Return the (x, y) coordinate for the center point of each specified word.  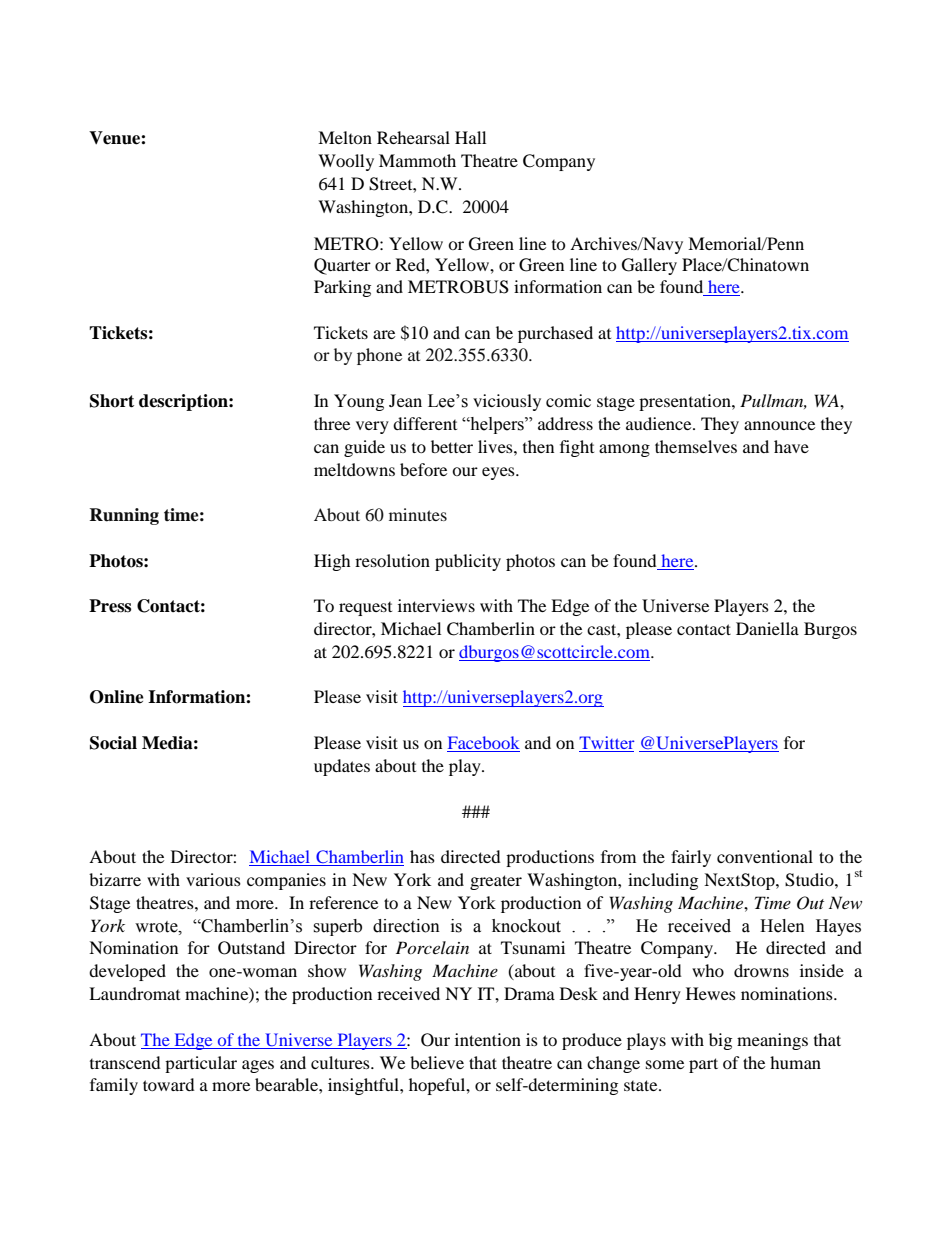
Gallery (649, 266)
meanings (772, 1041)
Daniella (767, 628)
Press (110, 606)
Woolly (346, 162)
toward (169, 1084)
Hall (470, 137)
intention (488, 1039)
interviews (436, 605)
